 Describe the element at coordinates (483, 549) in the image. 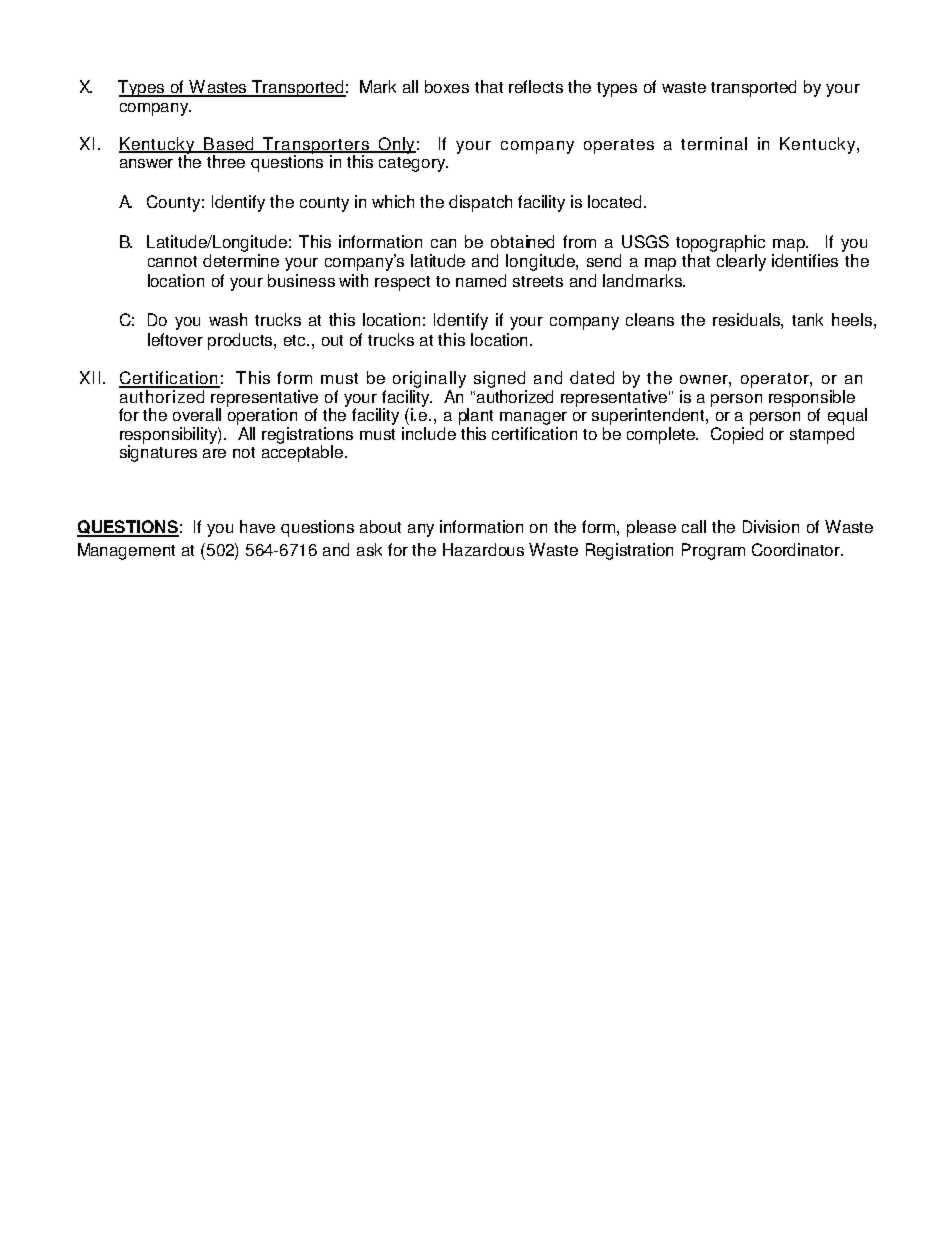

I see `Hazardous` at that location.
